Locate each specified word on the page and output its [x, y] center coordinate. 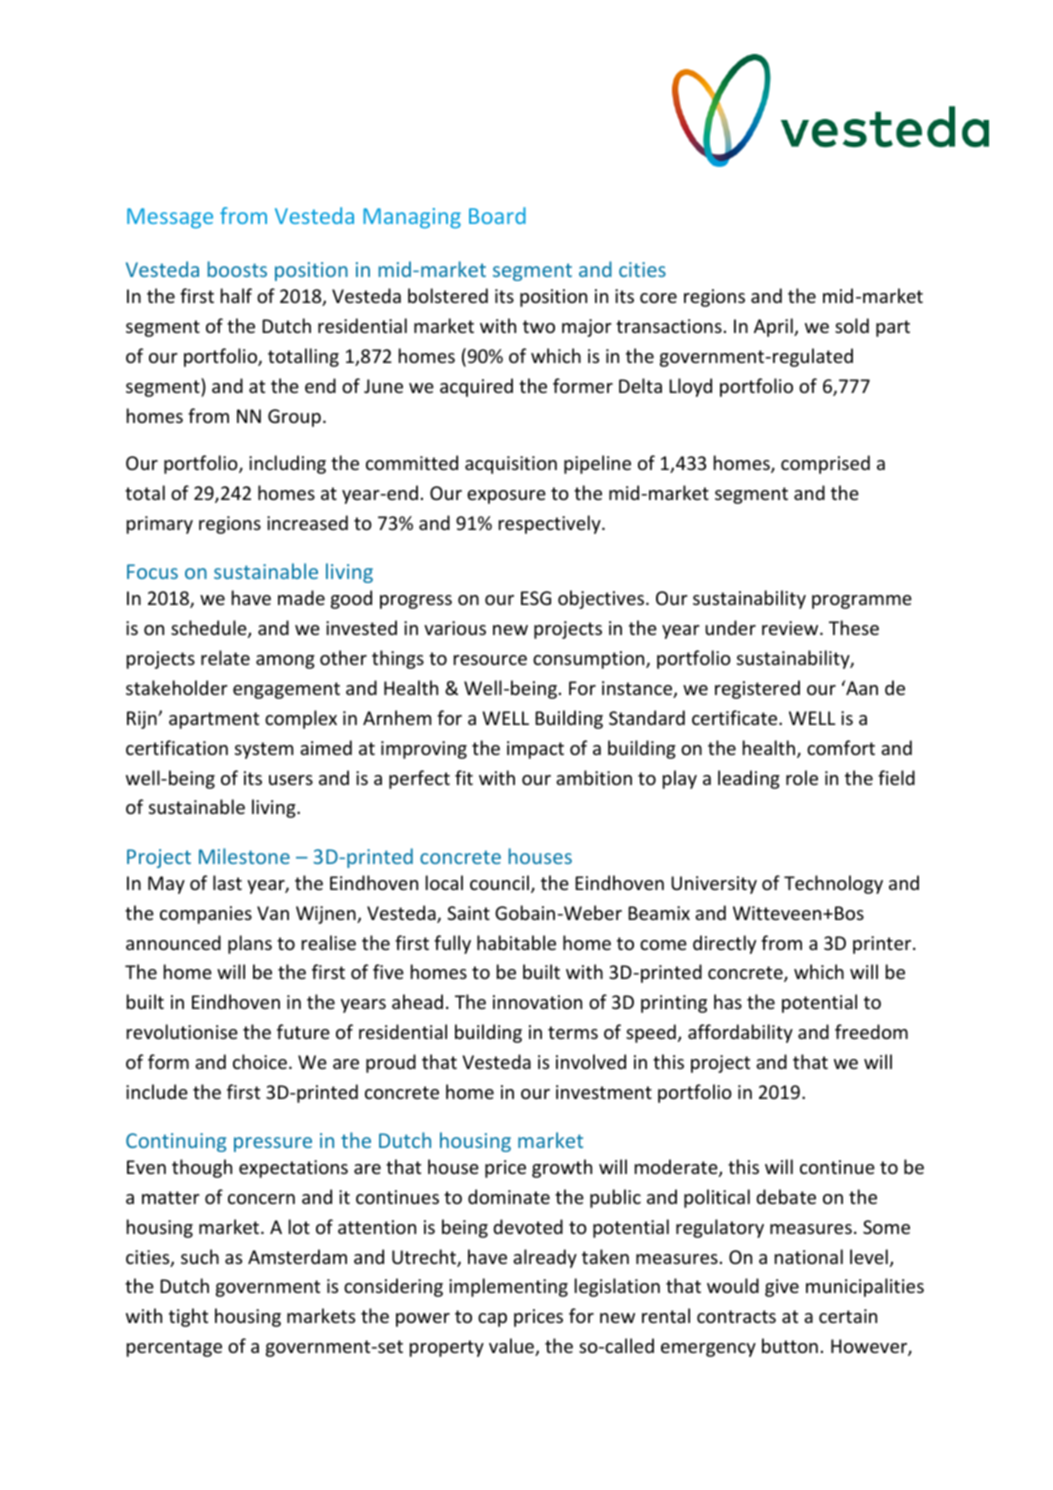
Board [497, 215]
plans [250, 944]
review [791, 628]
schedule [210, 629]
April [774, 327]
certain [848, 1316]
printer [883, 945]
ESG [536, 598]
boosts [237, 269]
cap [492, 1320]
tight [188, 1317]
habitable [516, 942]
